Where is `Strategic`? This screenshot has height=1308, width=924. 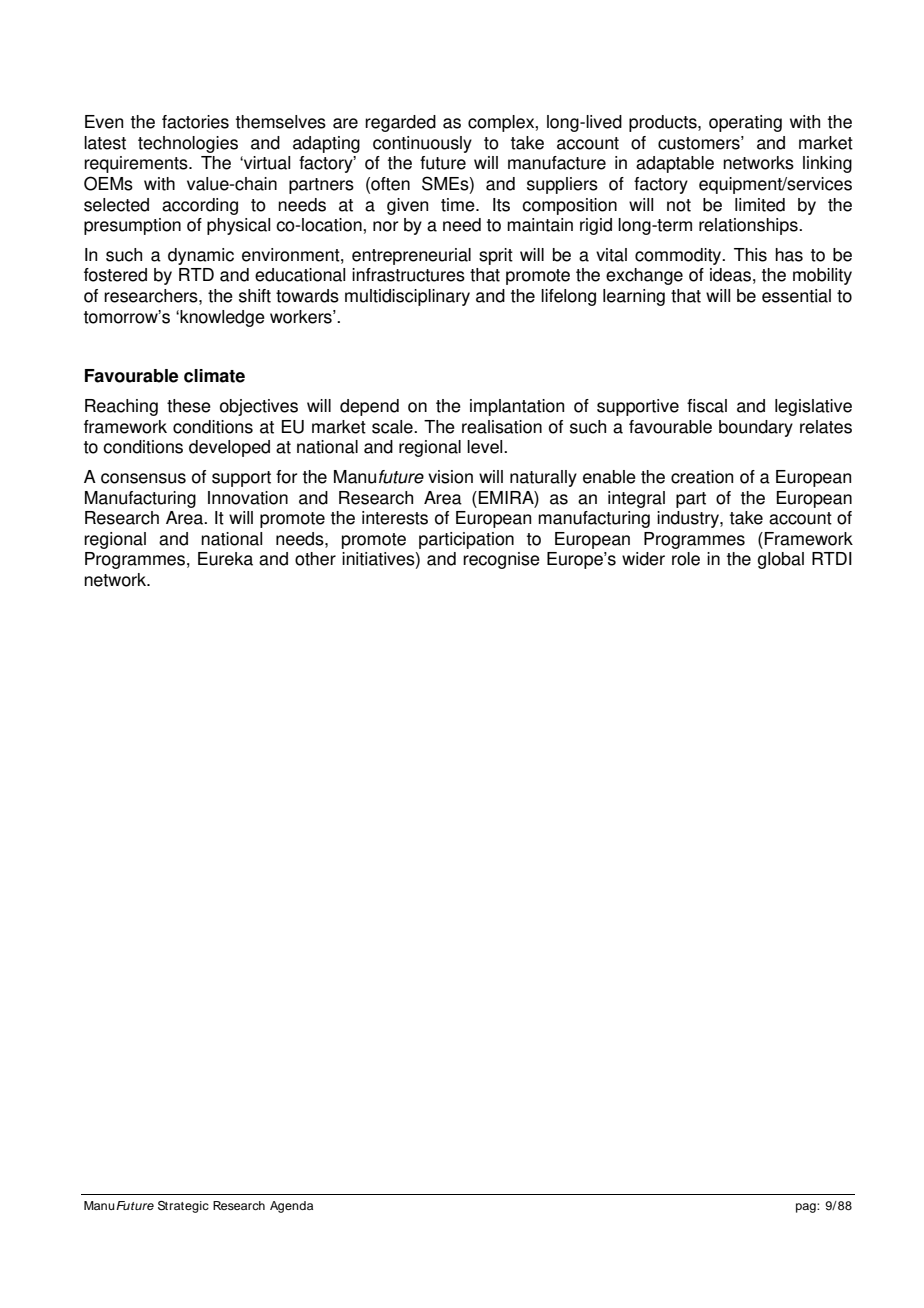
Strategic is located at coordinates (183, 1207).
